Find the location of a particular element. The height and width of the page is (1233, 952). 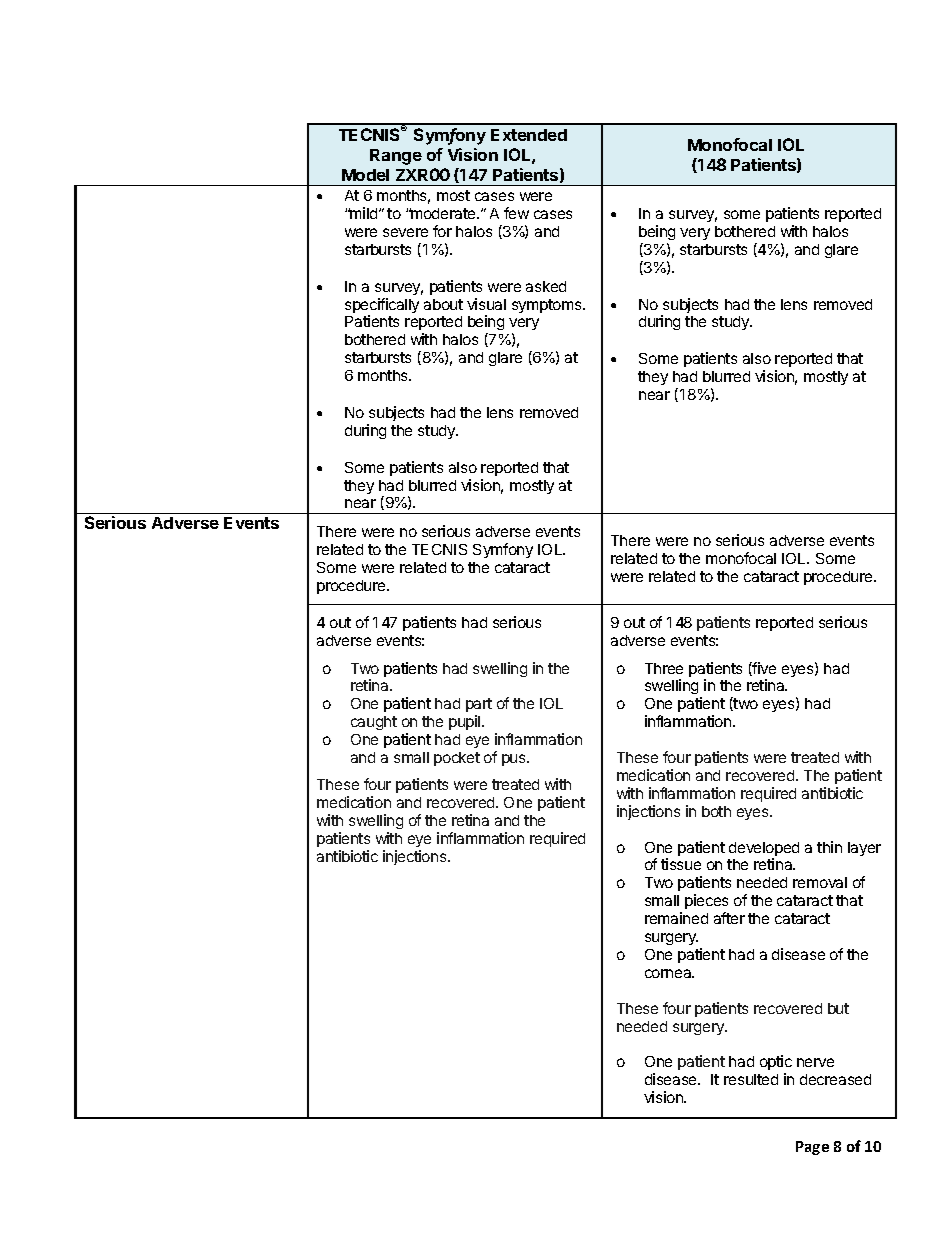

pupil is located at coordinates (466, 722).
